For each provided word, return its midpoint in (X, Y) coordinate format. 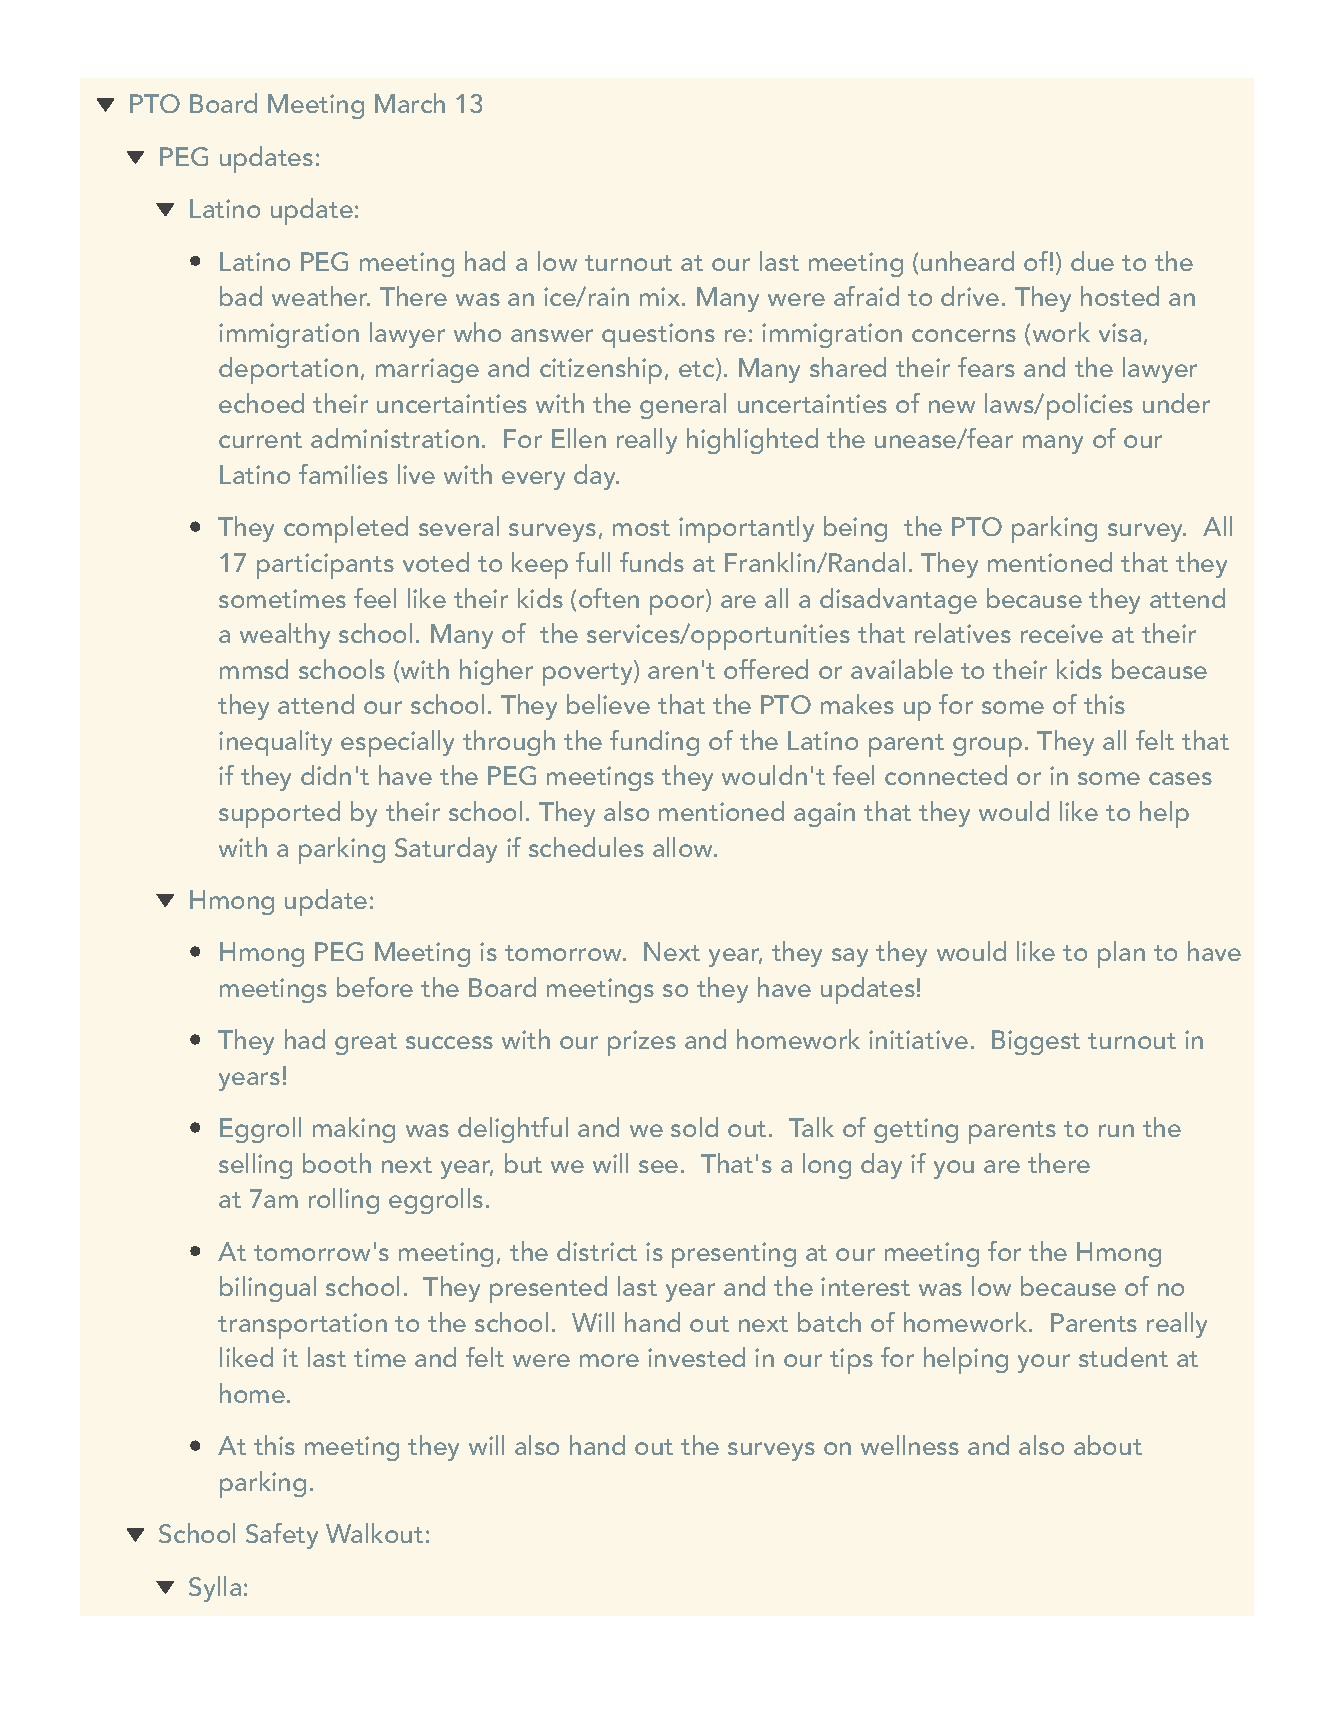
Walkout (374, 1533)
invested (696, 1357)
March (410, 103)
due (1092, 261)
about (1108, 1445)
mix (661, 296)
